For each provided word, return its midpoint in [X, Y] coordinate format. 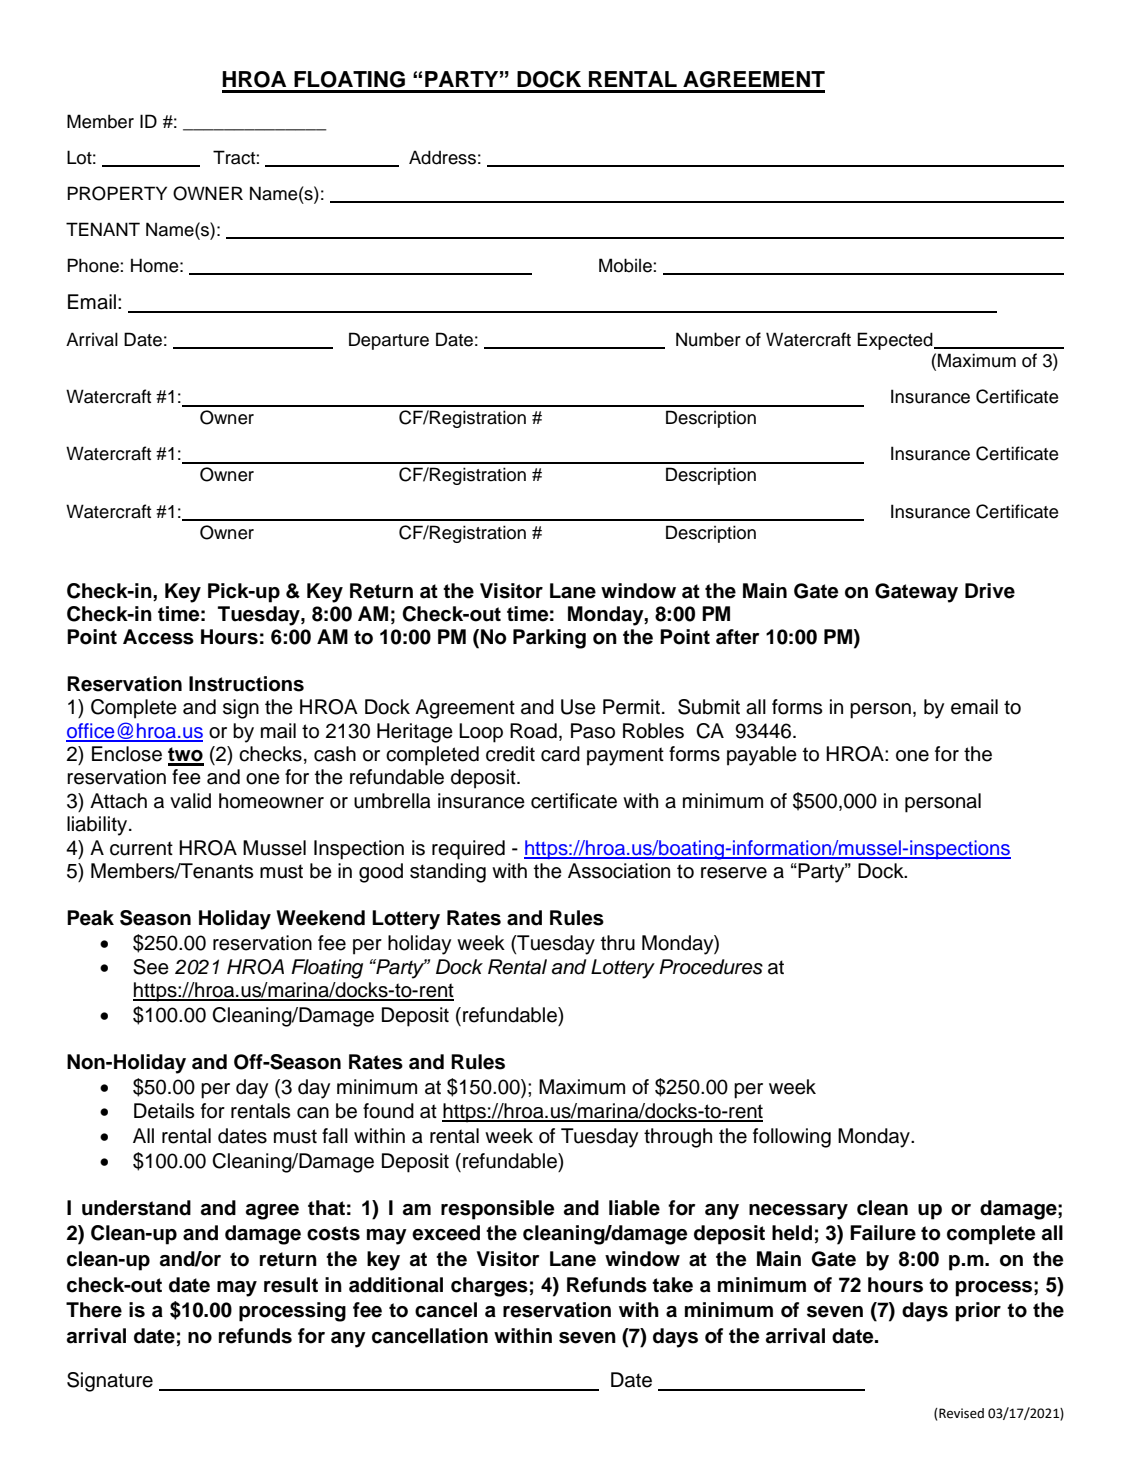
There [94, 1310]
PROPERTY [117, 193]
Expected [896, 341]
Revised [960, 1413]
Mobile [626, 265]
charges [489, 1287]
